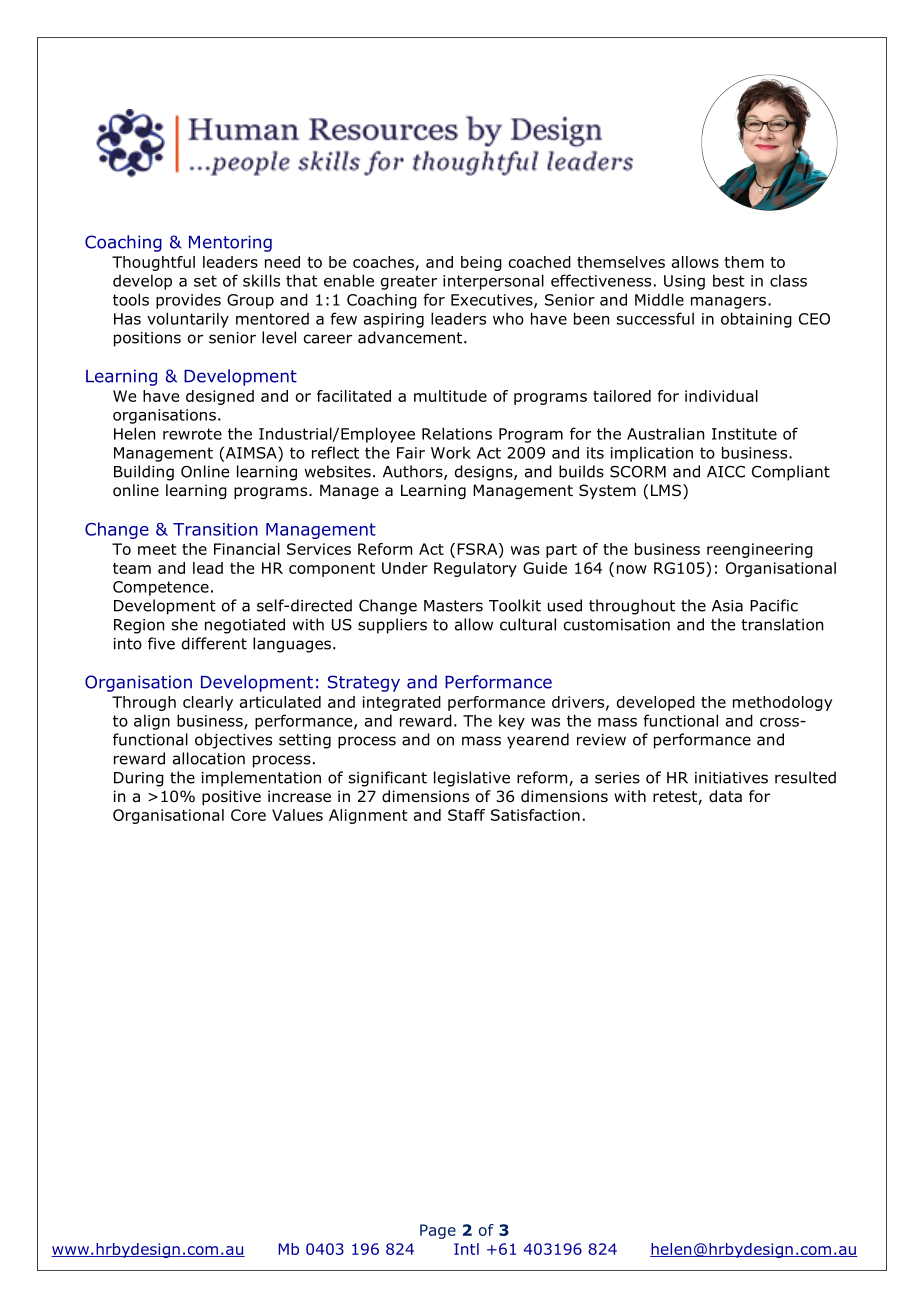  Describe the element at coordinates (438, 1231) in the document. I see `Page` at that location.
